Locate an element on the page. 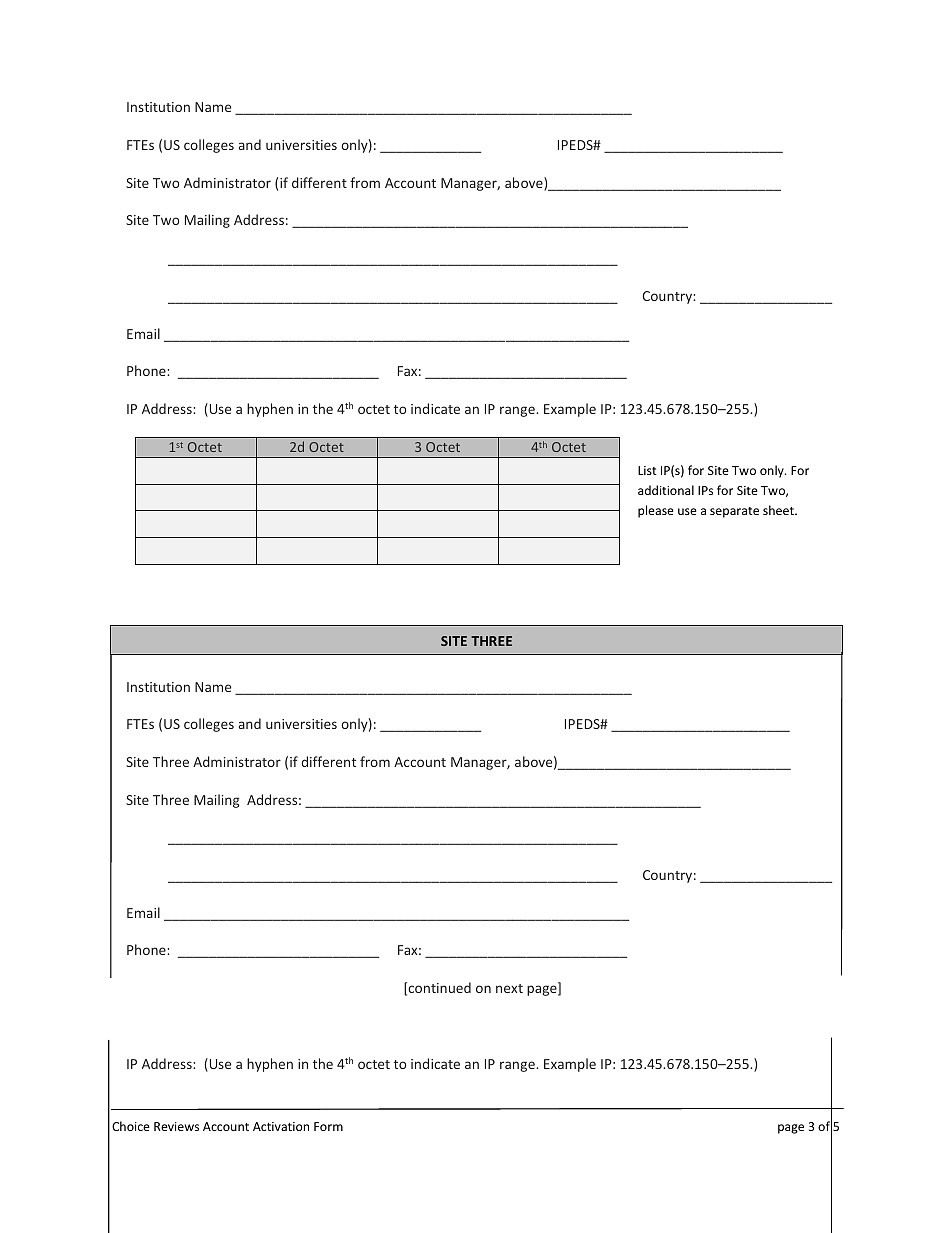  additional is located at coordinates (666, 490).
